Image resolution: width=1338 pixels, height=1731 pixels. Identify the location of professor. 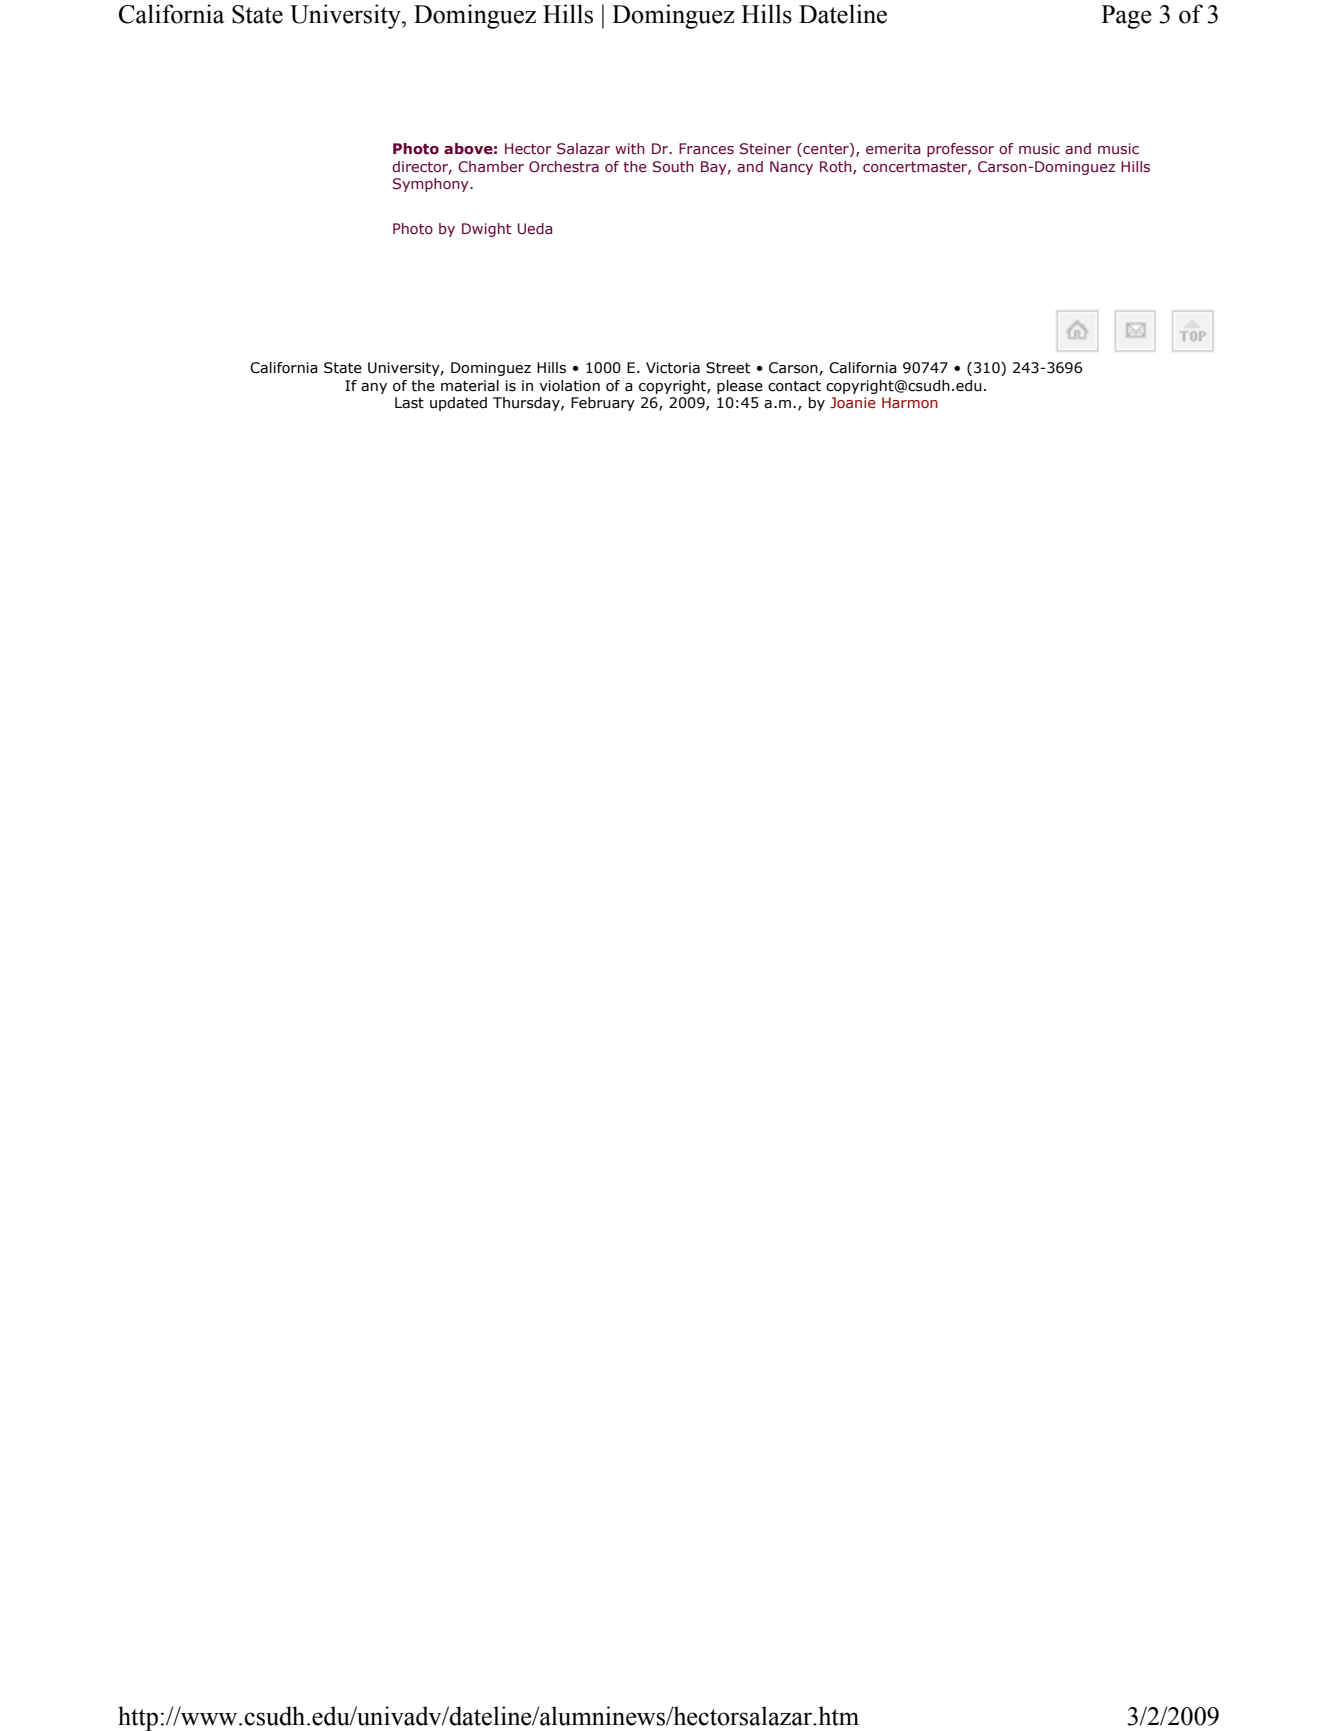
(960, 150).
